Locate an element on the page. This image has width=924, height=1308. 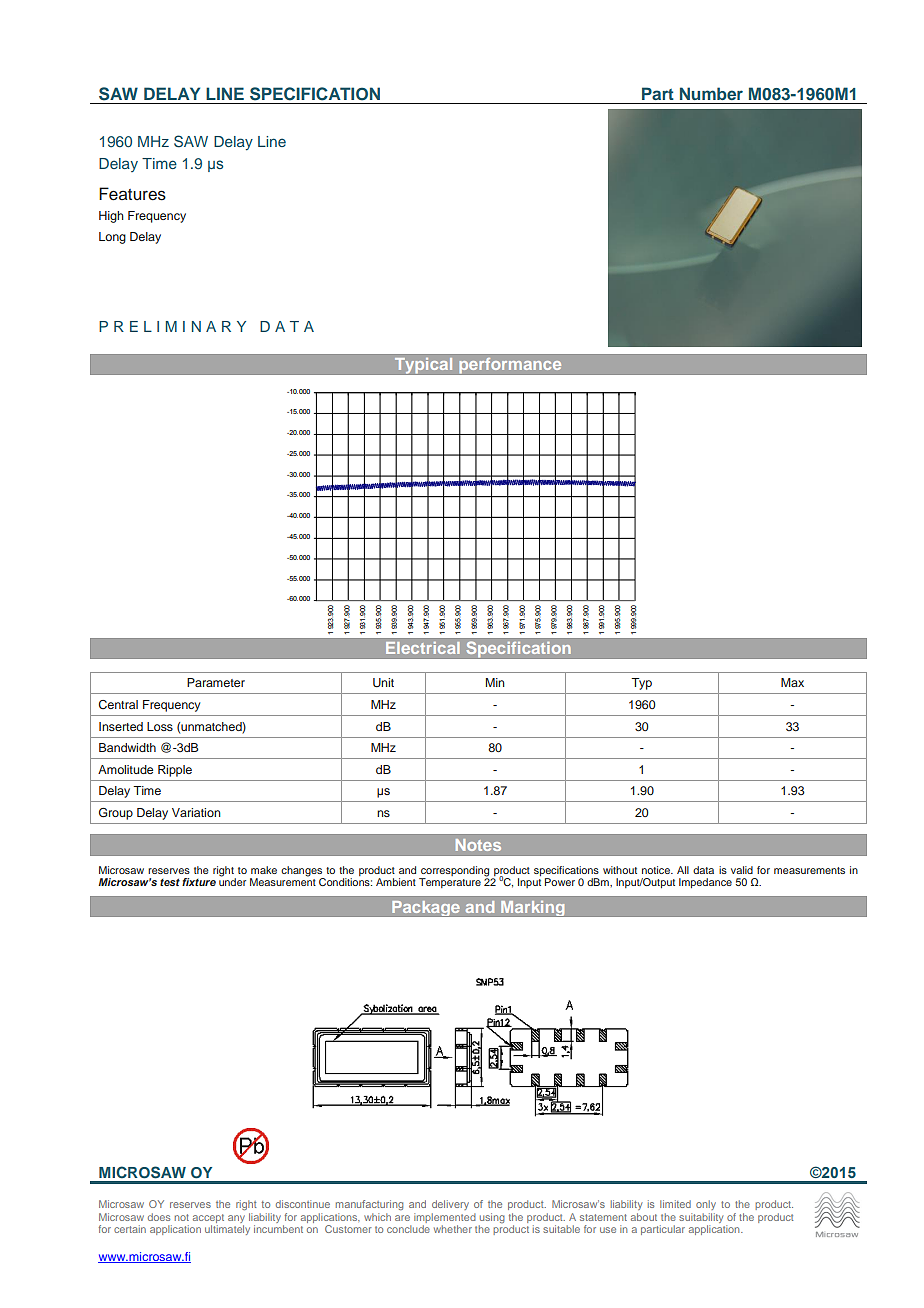
only is located at coordinates (706, 1205).
